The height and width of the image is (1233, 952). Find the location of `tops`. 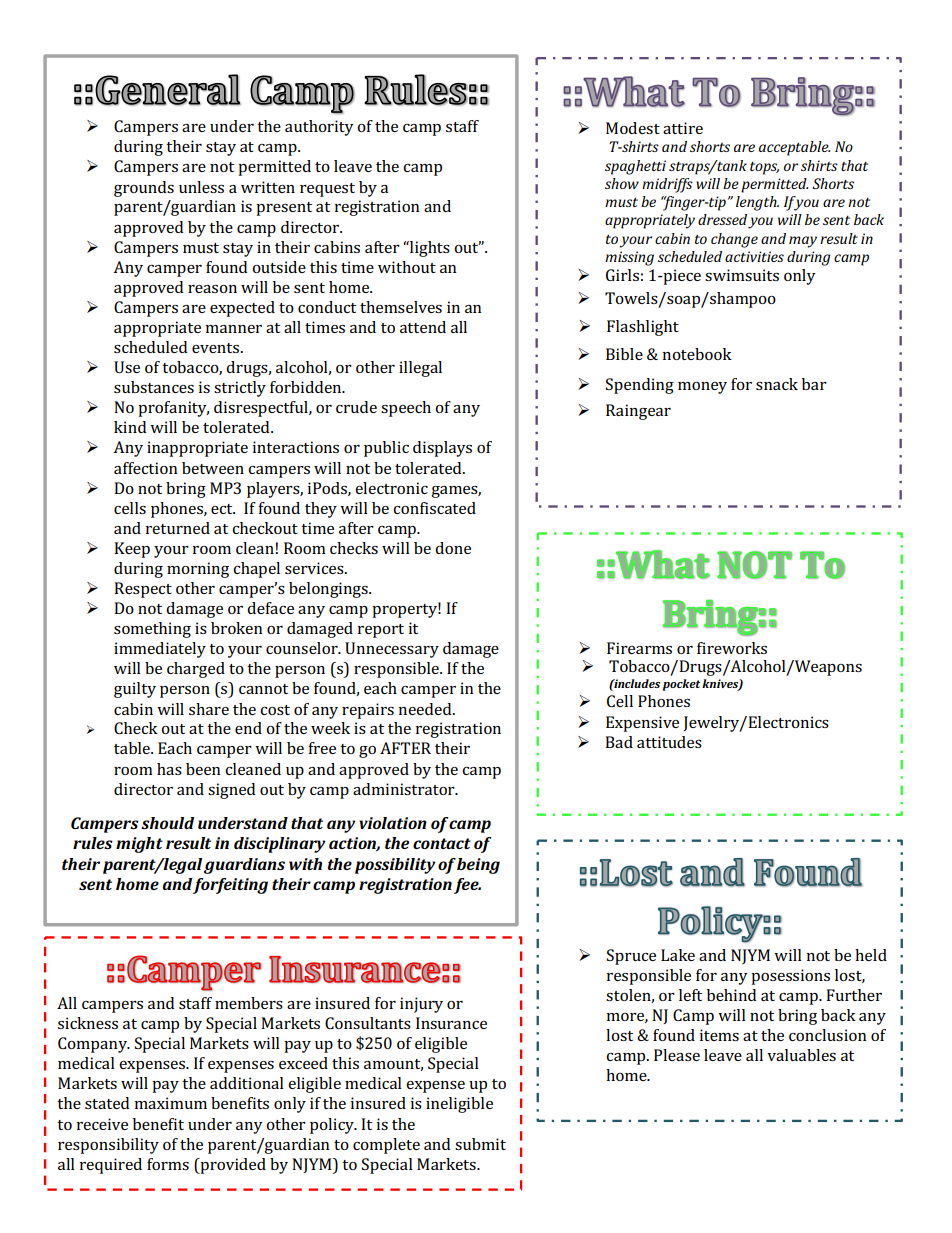

tops is located at coordinates (764, 168).
